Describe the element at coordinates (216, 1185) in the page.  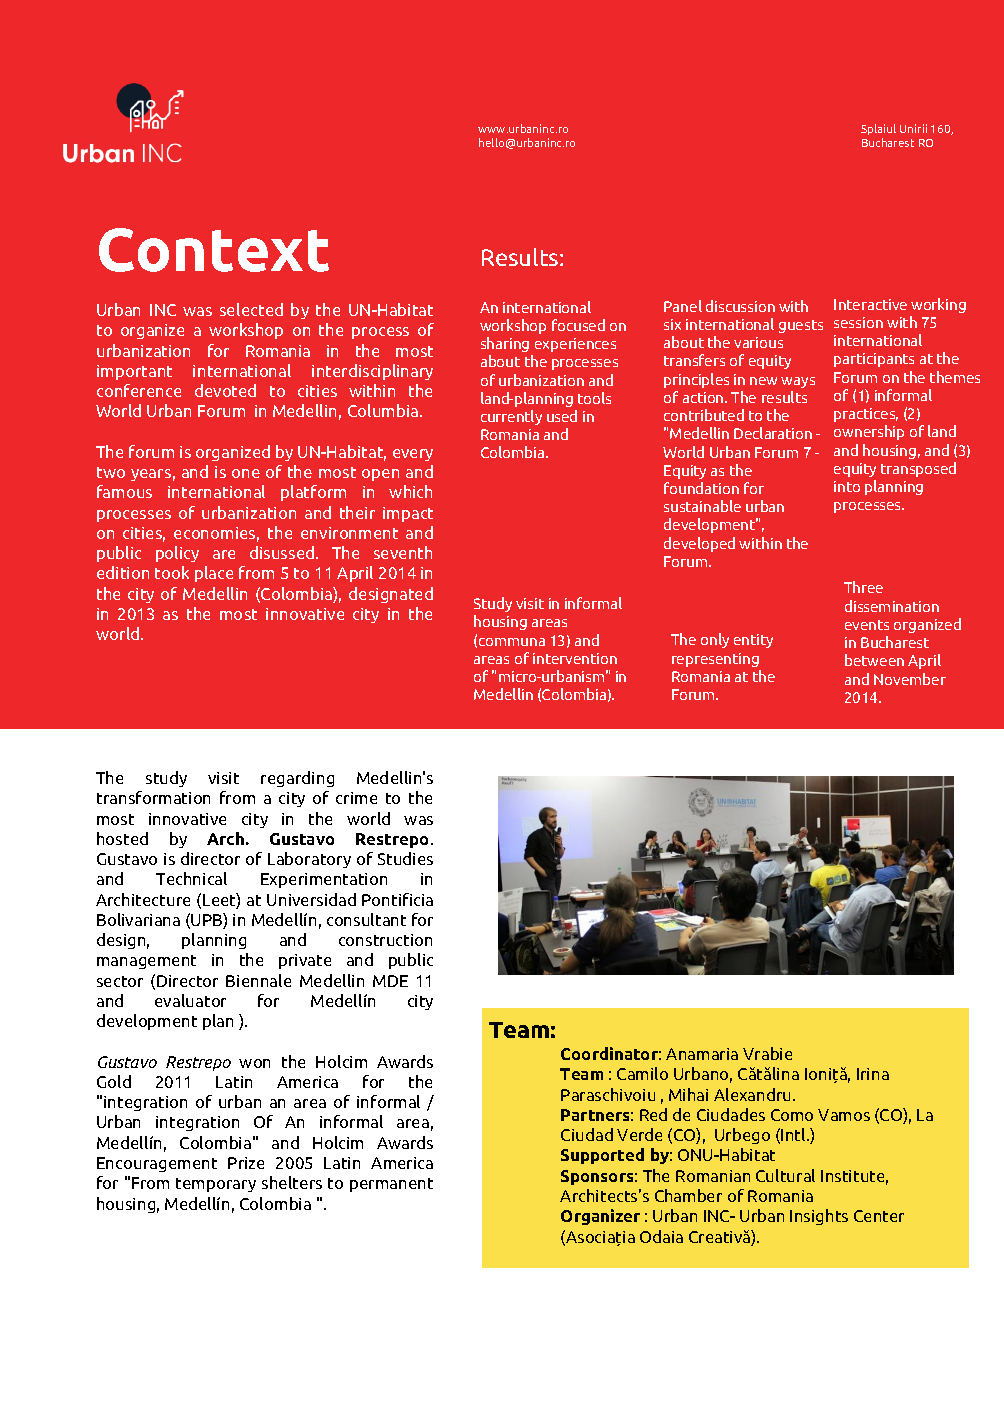
I see `temporary` at that location.
